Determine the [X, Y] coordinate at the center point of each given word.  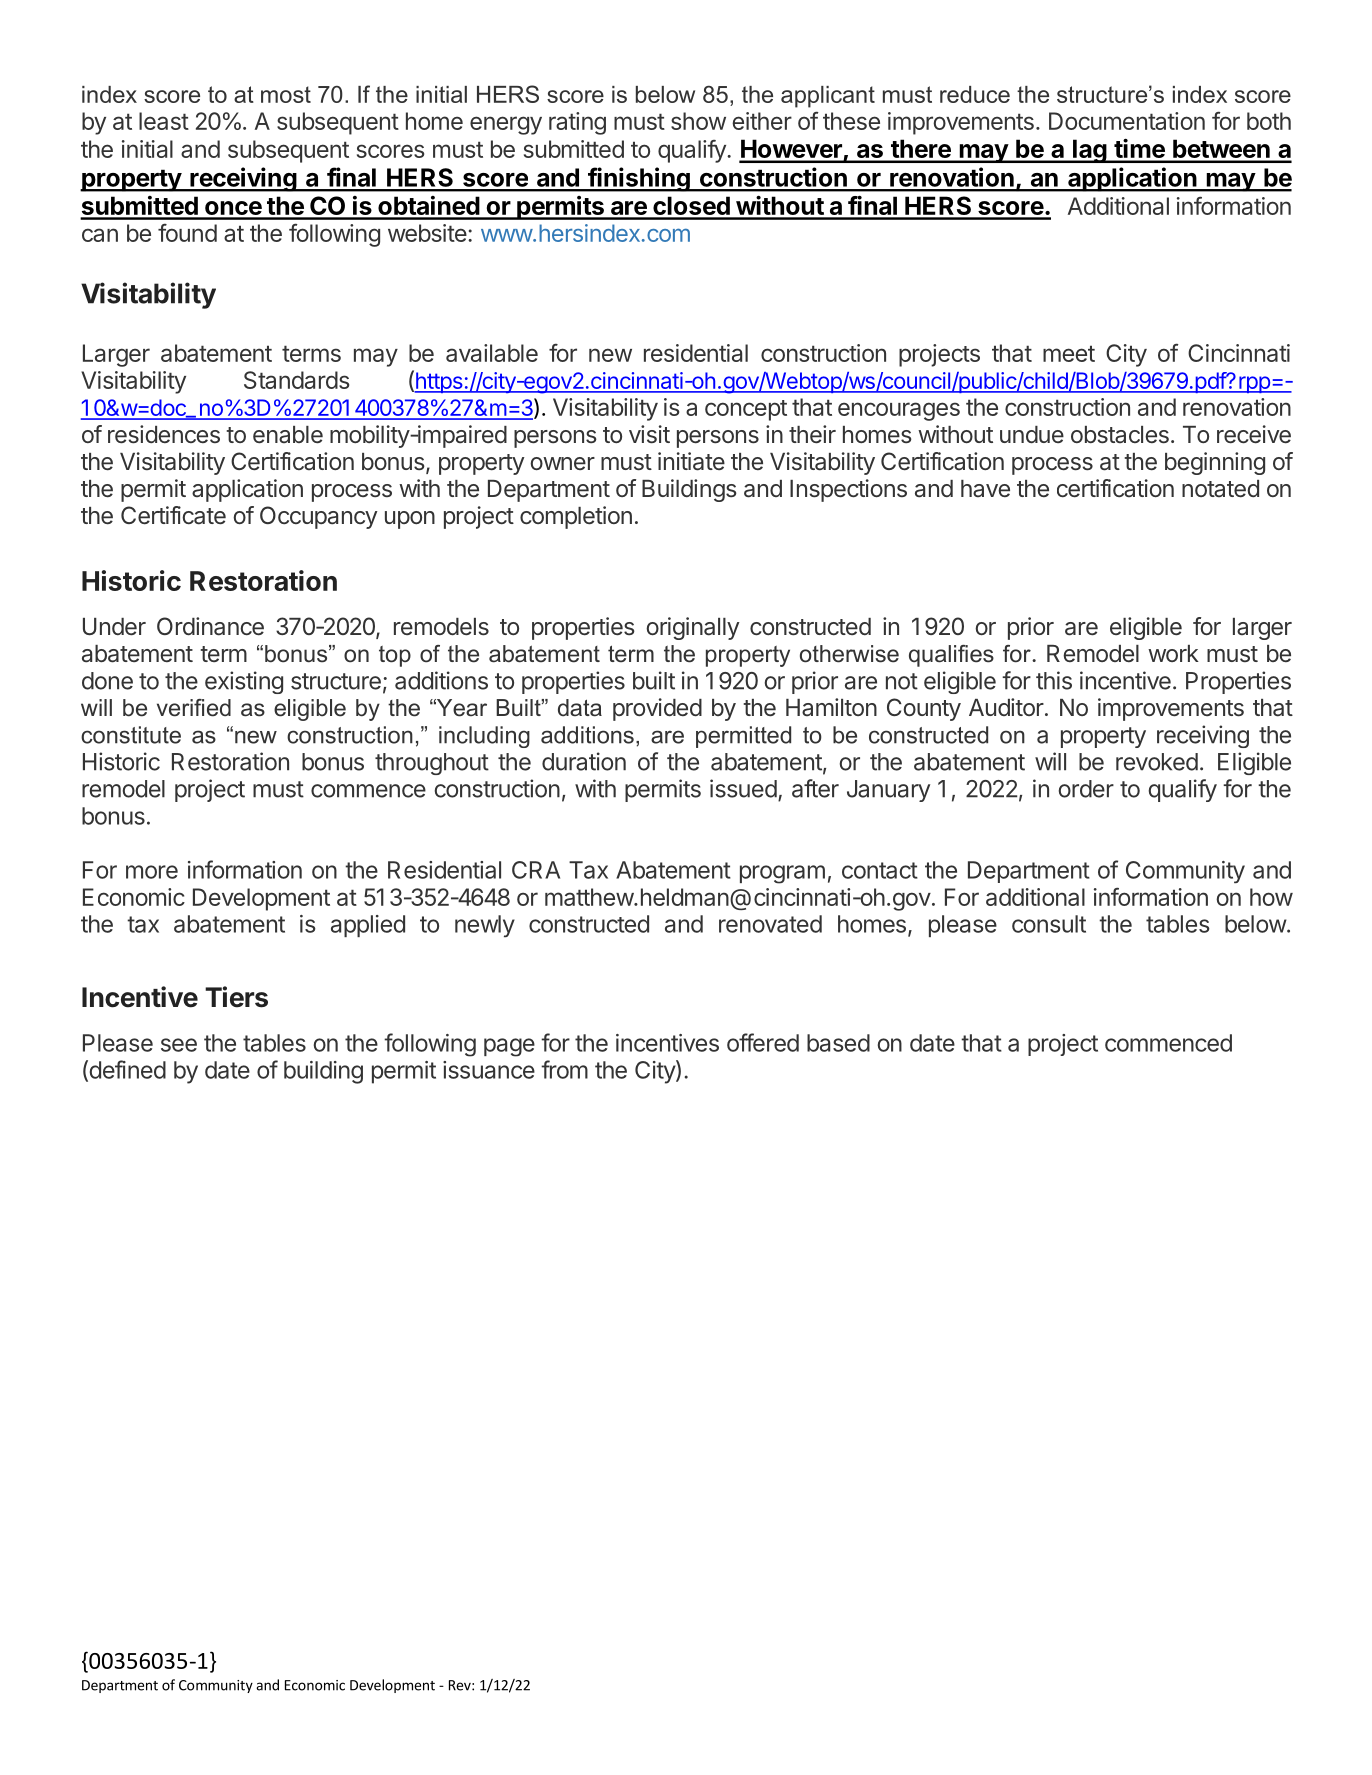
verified [194, 708]
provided [657, 709]
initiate [691, 461]
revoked [1157, 762]
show [698, 121]
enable [288, 435]
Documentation [1127, 121]
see [179, 1045]
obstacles [1120, 435]
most [286, 94]
